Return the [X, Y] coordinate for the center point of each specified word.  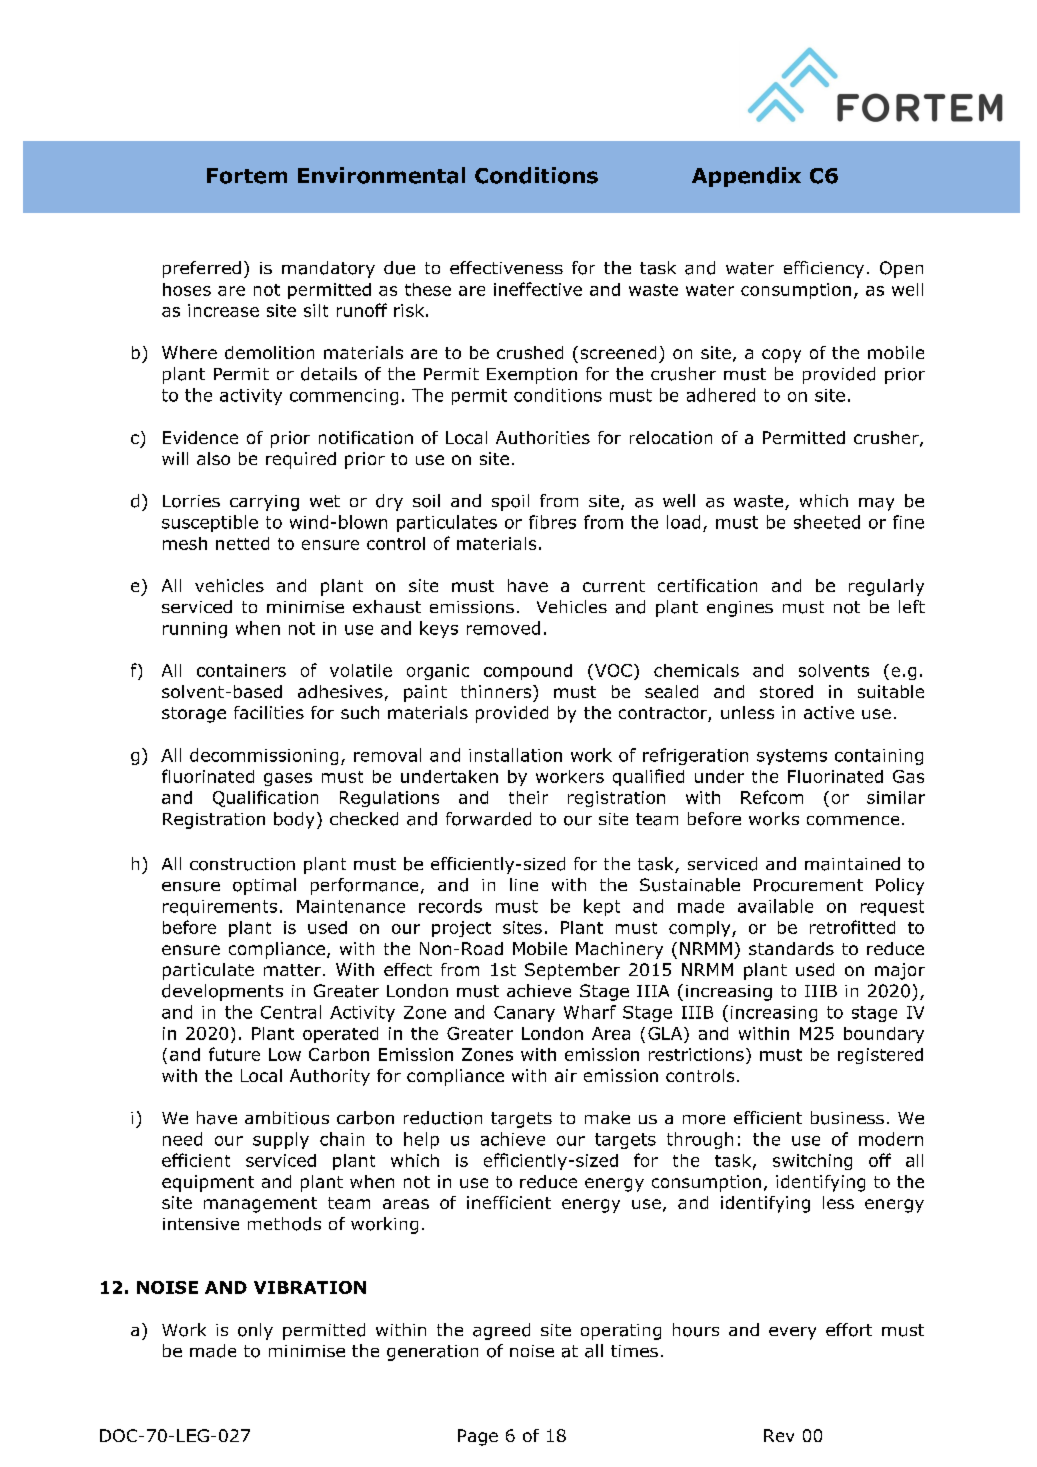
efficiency [824, 269]
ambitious [287, 1118]
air [566, 1075]
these [428, 289]
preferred [202, 269]
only [255, 1331]
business [847, 1118]
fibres [552, 522]
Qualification [265, 798]
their [528, 797]
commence [853, 821]
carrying [264, 503]
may [876, 504]
